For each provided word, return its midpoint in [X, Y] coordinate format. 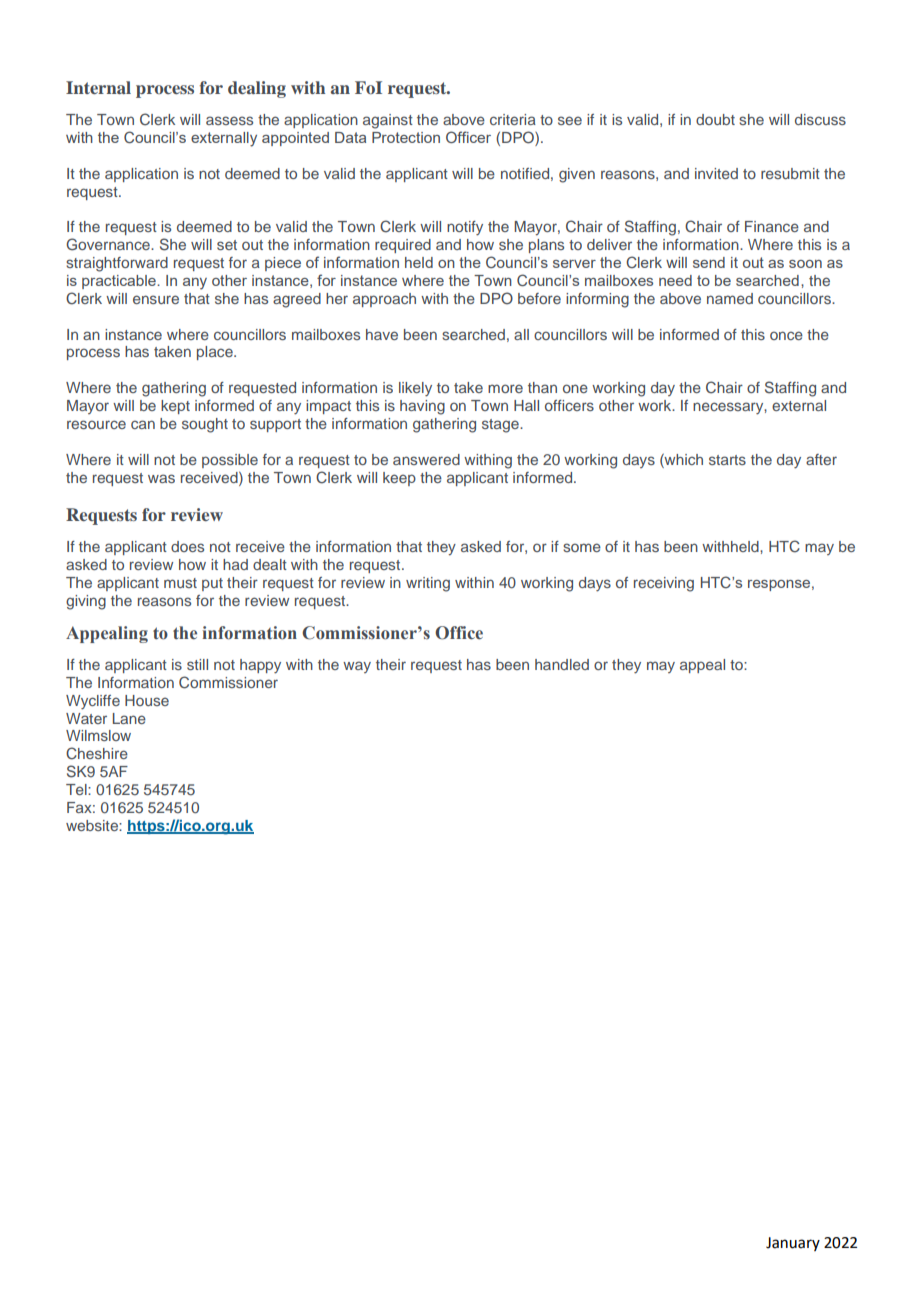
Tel [77, 789]
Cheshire [97, 753]
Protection [406, 137]
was [161, 478]
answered [426, 459]
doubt [715, 119]
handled [562, 664]
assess [229, 120]
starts [727, 460]
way [357, 667]
